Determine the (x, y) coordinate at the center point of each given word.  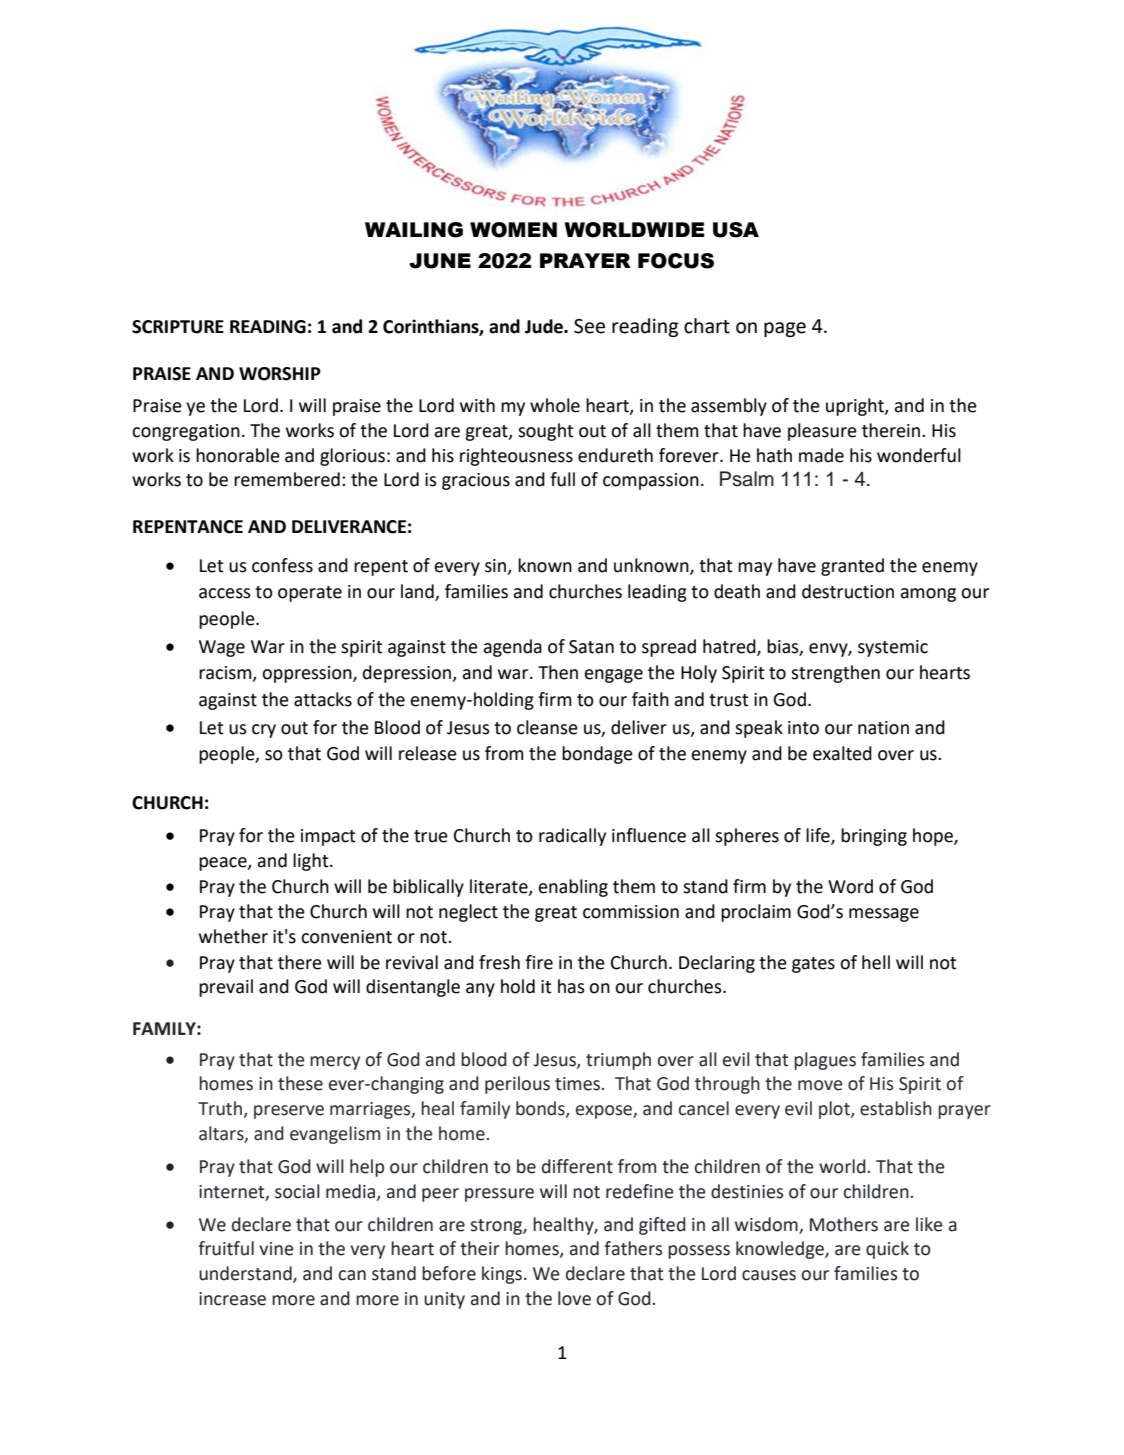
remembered (287, 479)
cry (264, 731)
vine (276, 1249)
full (562, 479)
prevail (226, 988)
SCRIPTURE (178, 327)
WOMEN (513, 230)
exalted (842, 753)
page (785, 329)
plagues (825, 1061)
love (574, 1298)
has (571, 986)
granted (852, 567)
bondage (597, 755)
